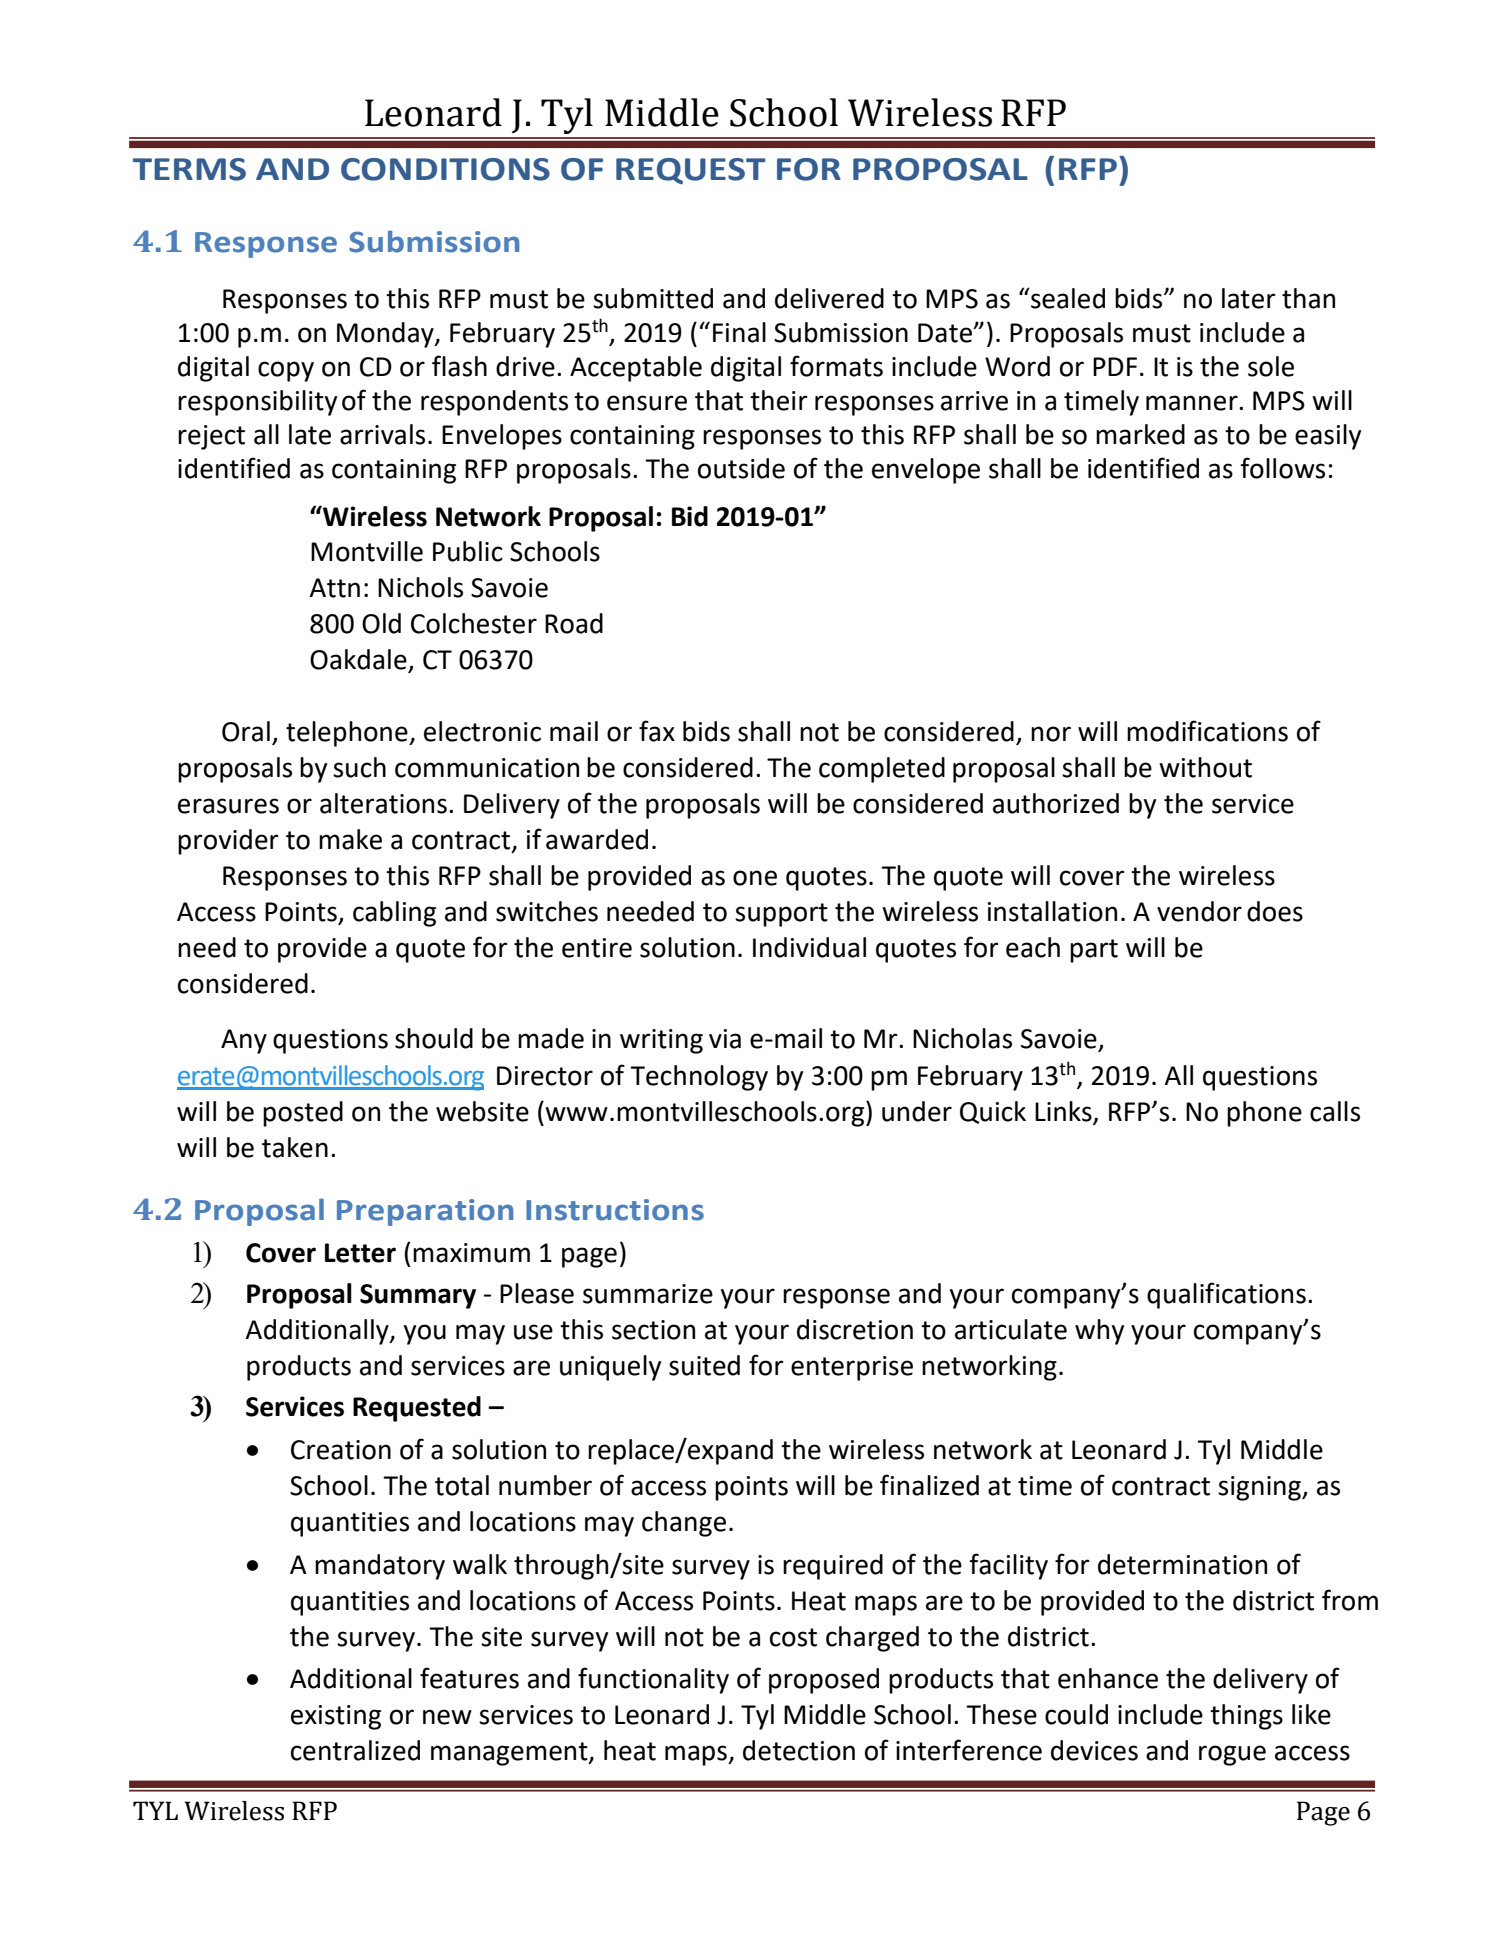 The image size is (1504, 1947). I want to click on CONDITIONS, so click(445, 169).
